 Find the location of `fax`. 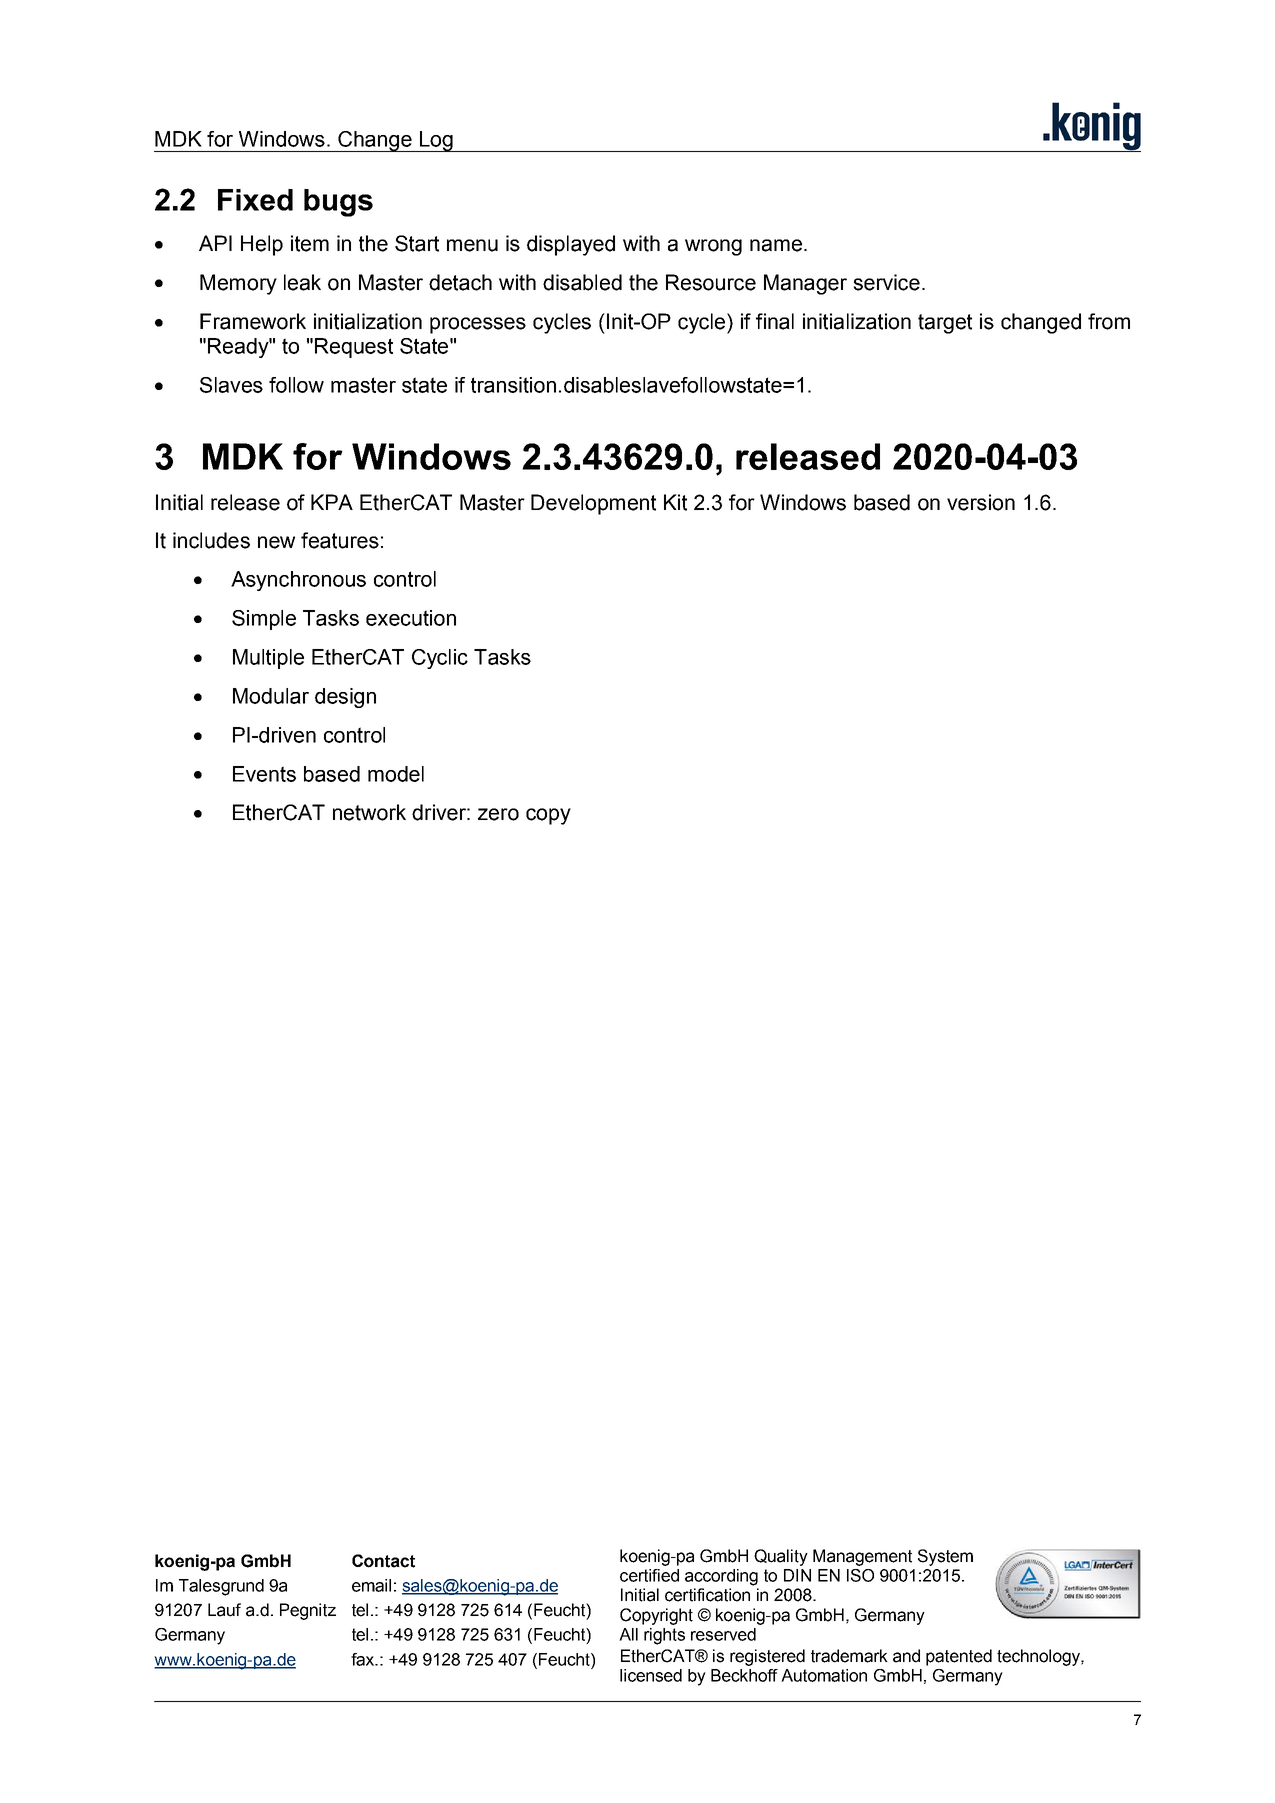

fax is located at coordinates (364, 1659).
